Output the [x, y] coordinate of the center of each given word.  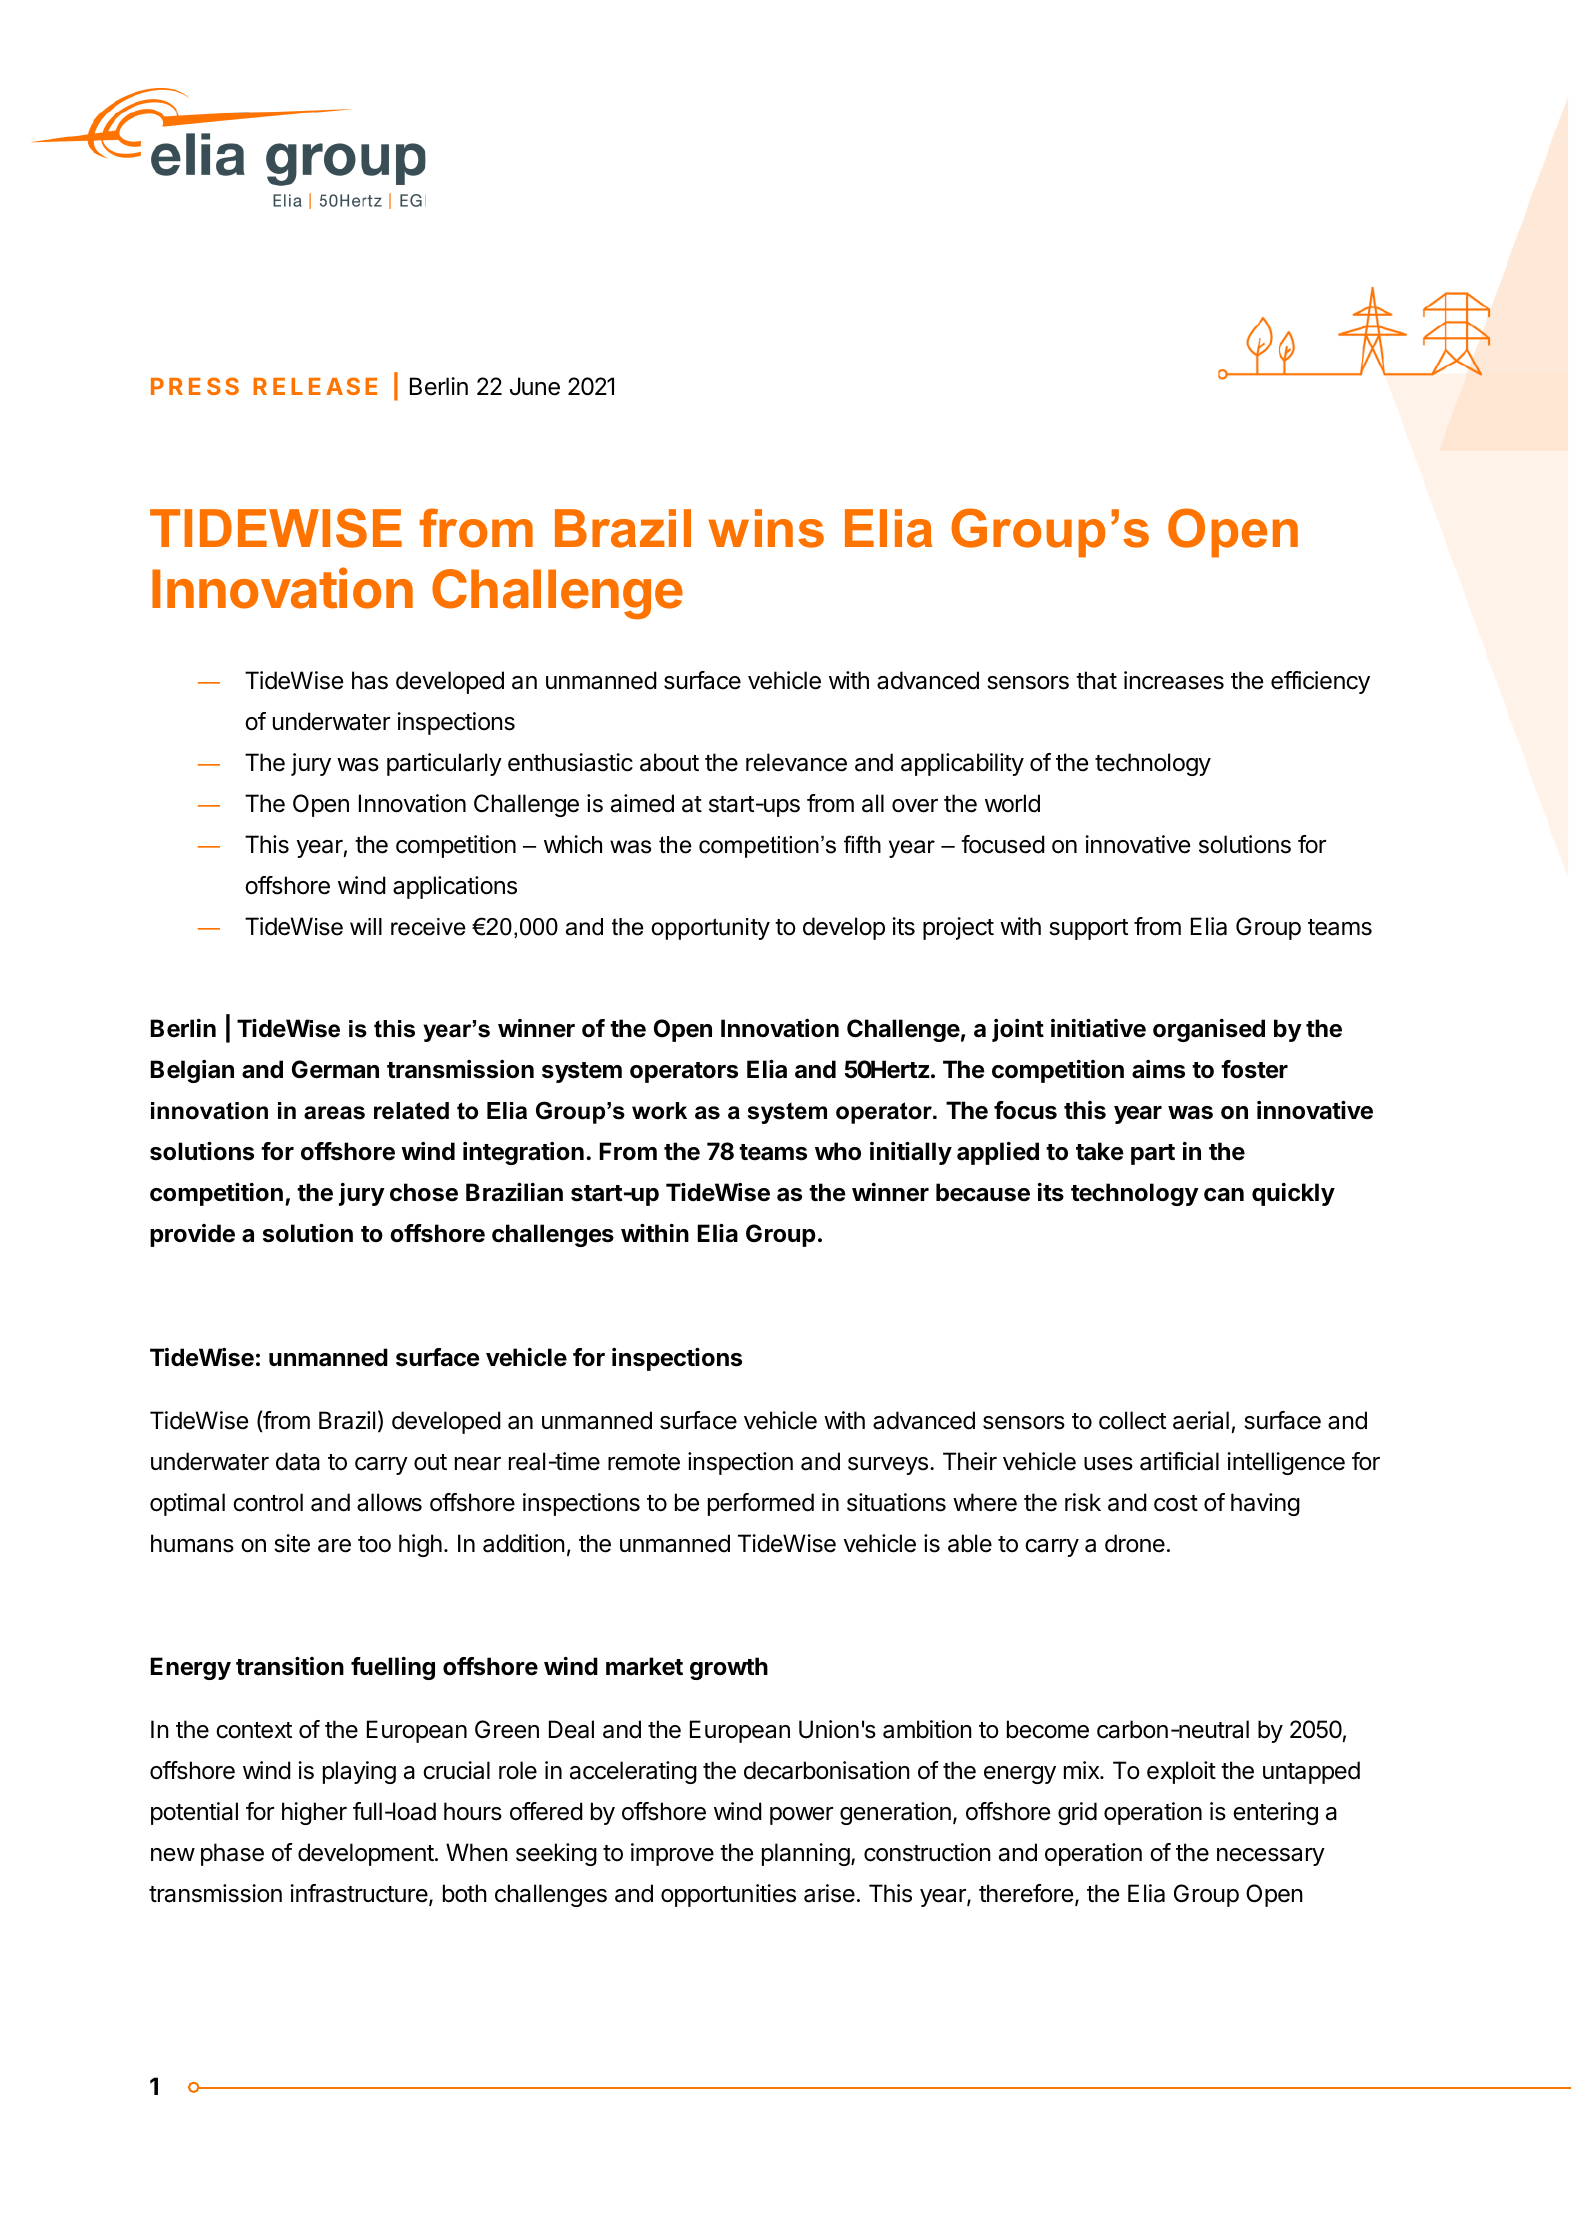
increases [1174, 680]
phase [232, 1854]
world [1012, 803]
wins [766, 528]
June [535, 386]
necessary [1271, 1857]
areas [334, 1113]
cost [1176, 1503]
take [1100, 1151]
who [838, 1151]
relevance [796, 762]
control [268, 1502]
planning [806, 1854]
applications [455, 887]
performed [761, 1504]
